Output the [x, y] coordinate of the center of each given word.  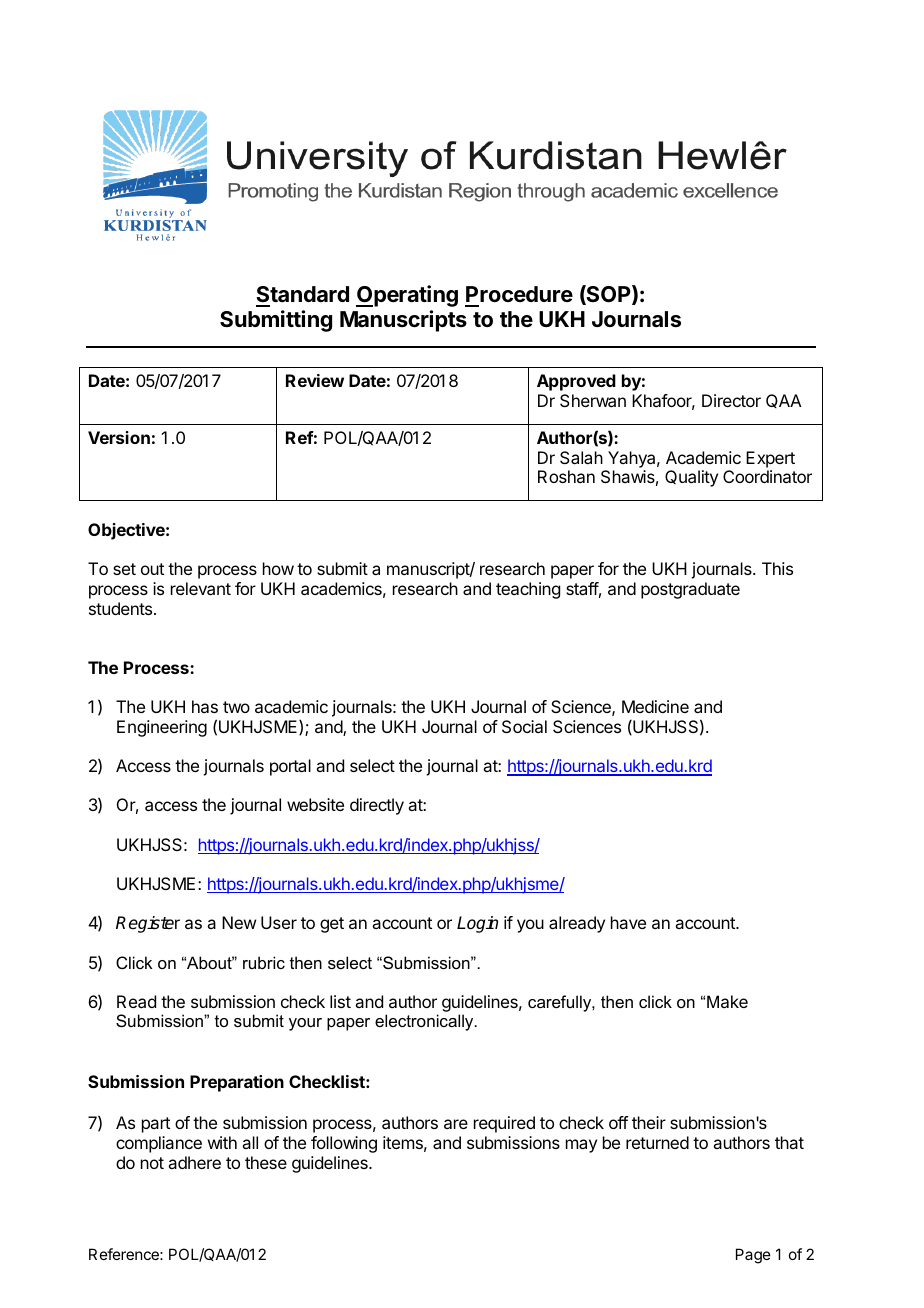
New [239, 922]
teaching [528, 590]
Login [477, 924]
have [628, 922]
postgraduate [690, 590]
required [504, 1124]
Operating [407, 296]
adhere [194, 1162]
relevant [201, 588]
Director [731, 400]
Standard [302, 294]
